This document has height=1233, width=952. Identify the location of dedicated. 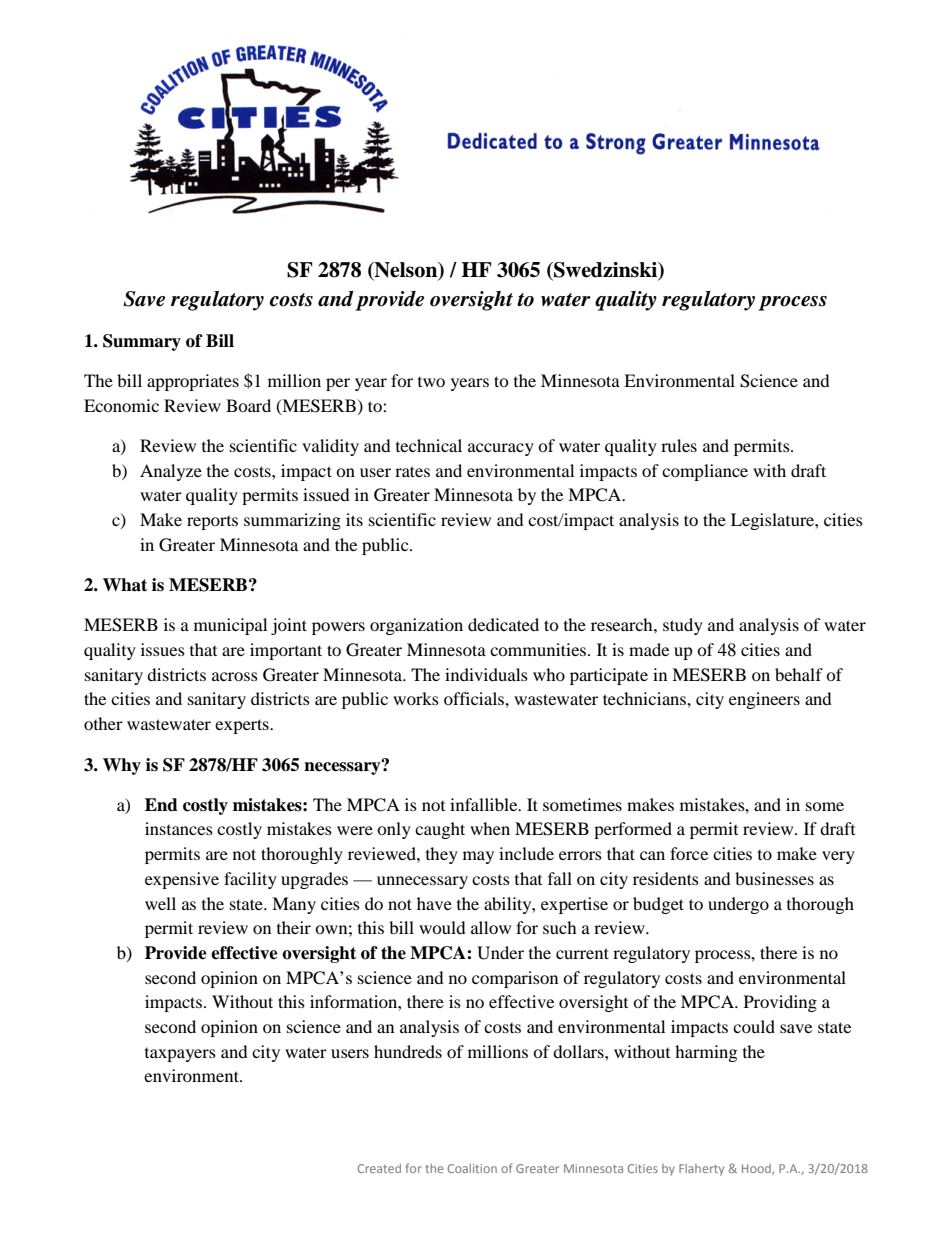
(503, 624).
